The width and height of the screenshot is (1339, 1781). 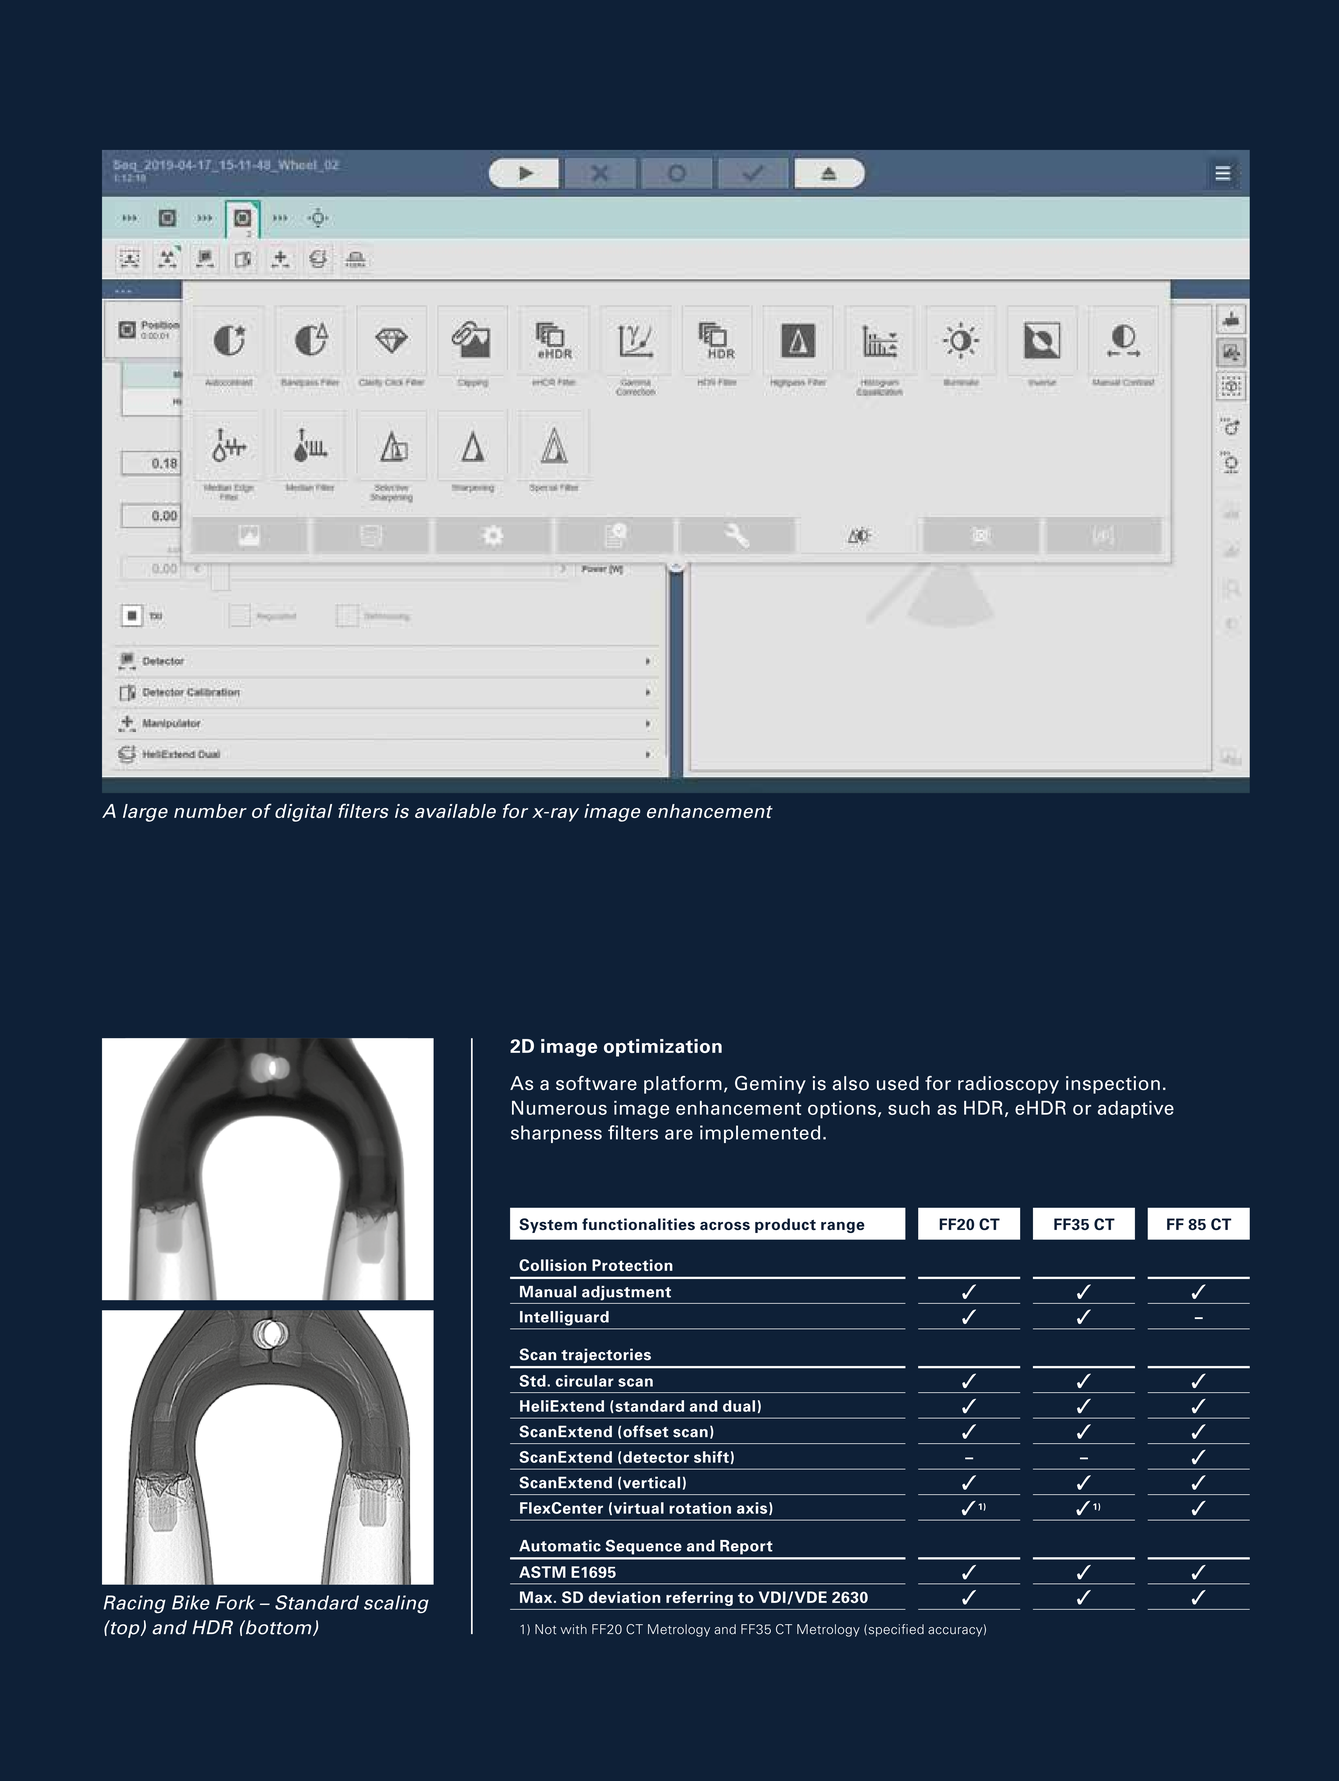 What do you see at coordinates (585, 1381) in the screenshot?
I see `circular` at bounding box center [585, 1381].
